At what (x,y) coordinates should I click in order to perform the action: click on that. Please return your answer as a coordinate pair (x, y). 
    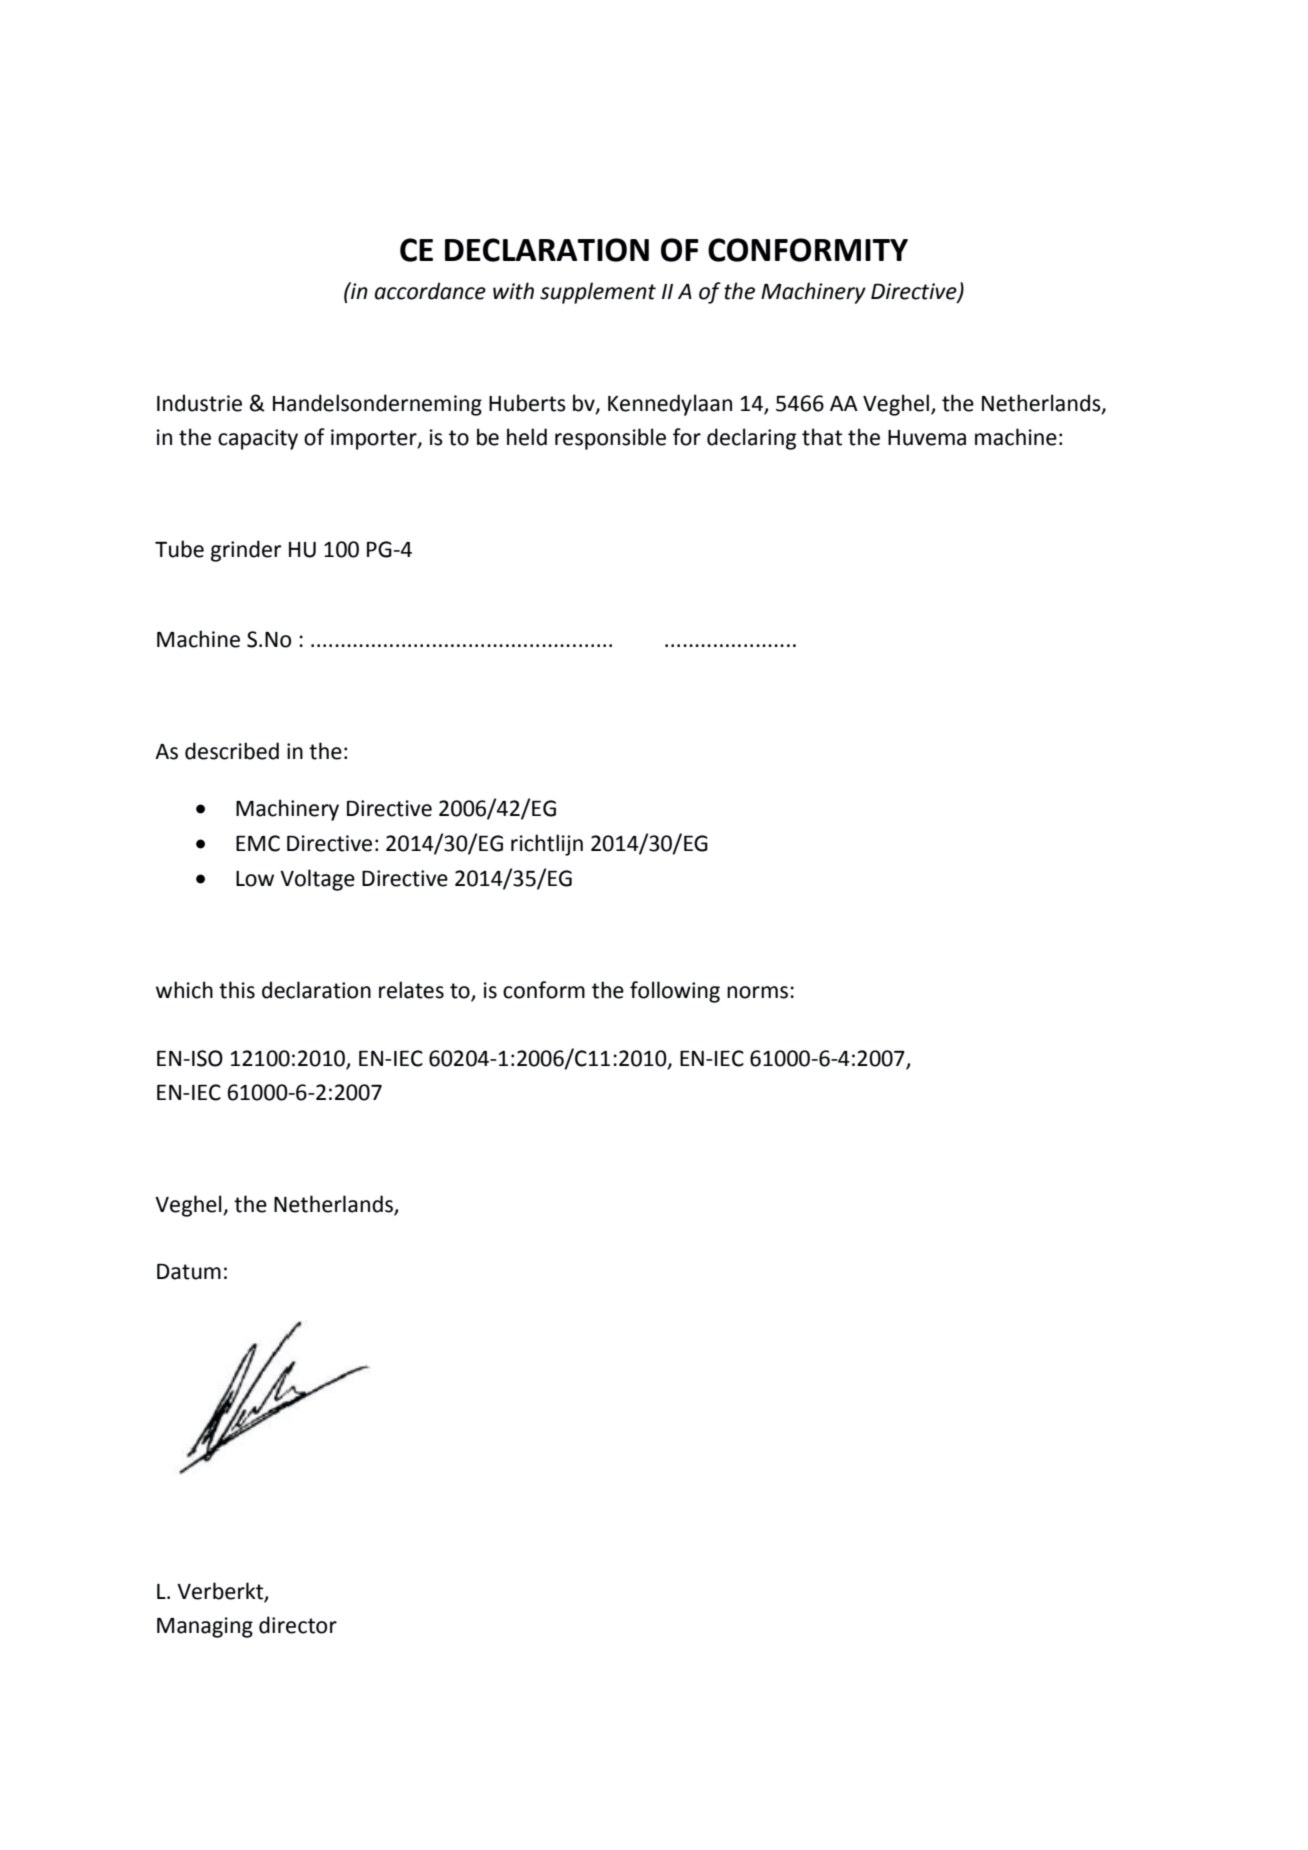
    Looking at the image, I should click on (822, 437).
